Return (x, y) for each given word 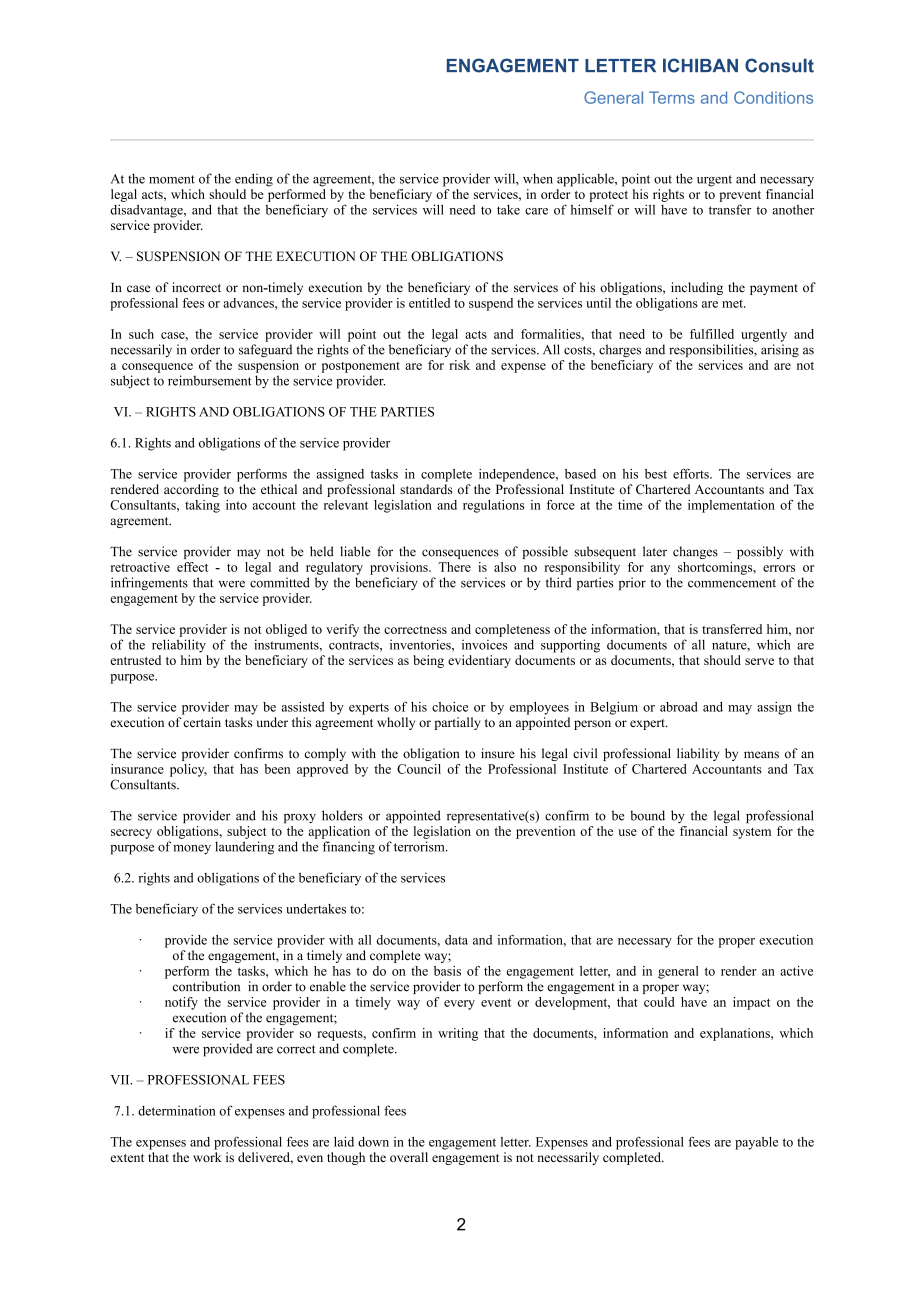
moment (172, 179)
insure (498, 753)
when (538, 178)
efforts (692, 473)
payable (756, 1143)
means (761, 755)
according (191, 490)
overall (409, 1157)
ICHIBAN (700, 65)
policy (188, 770)
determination (177, 1111)
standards (426, 489)
